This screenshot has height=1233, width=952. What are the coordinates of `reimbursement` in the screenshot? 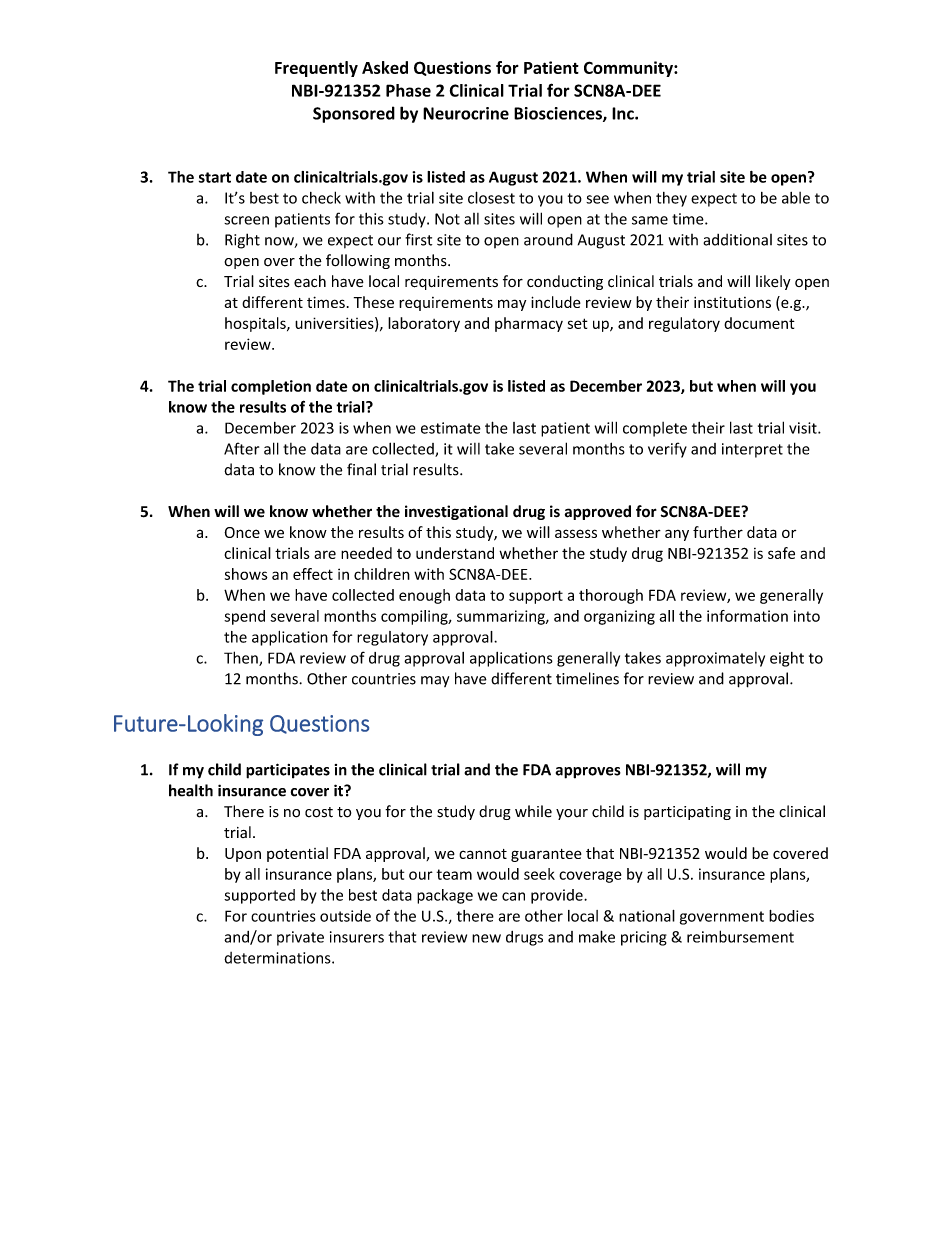 It's located at (740, 936).
